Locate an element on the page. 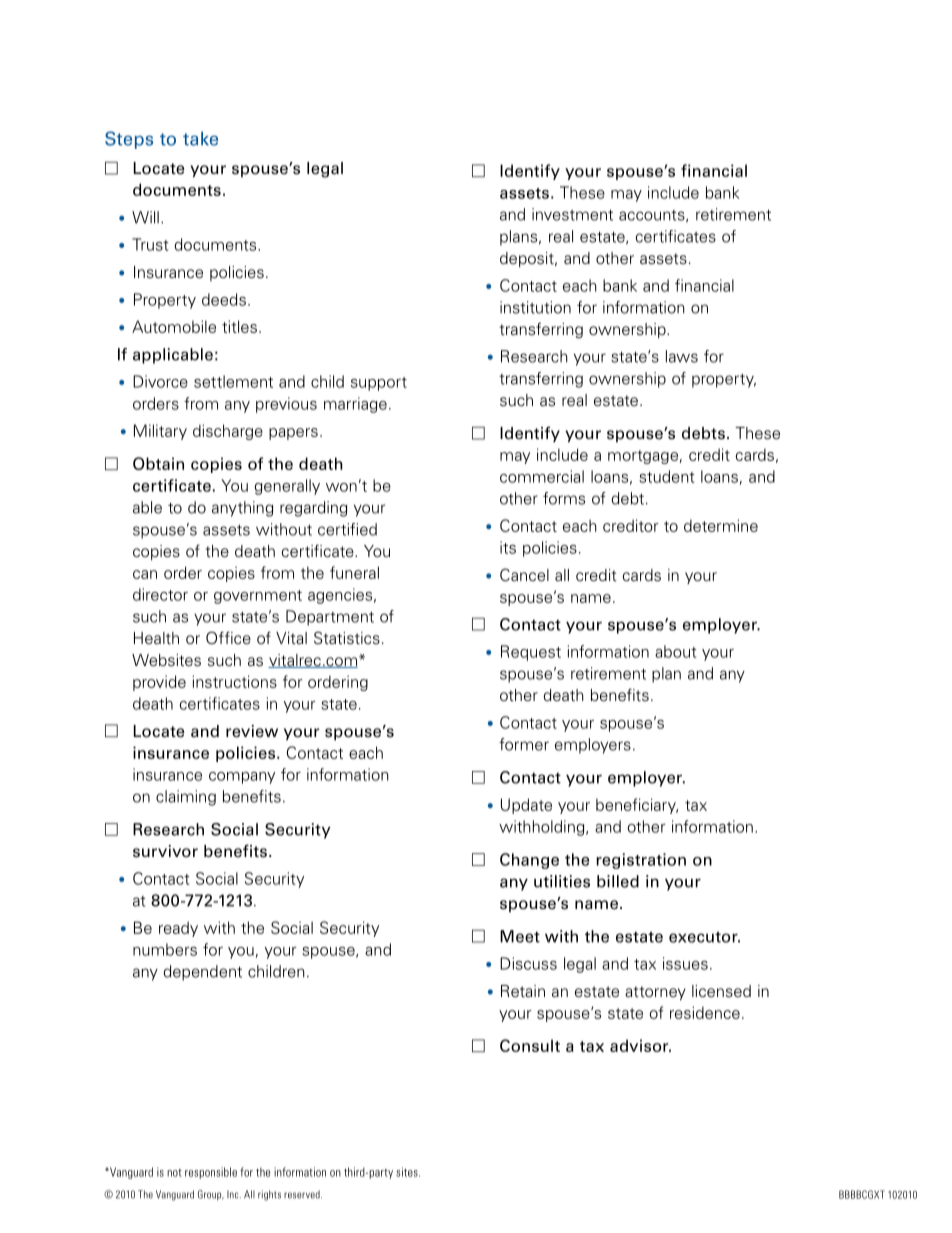 This document has height=1233, width=952. Update is located at coordinates (526, 806).
